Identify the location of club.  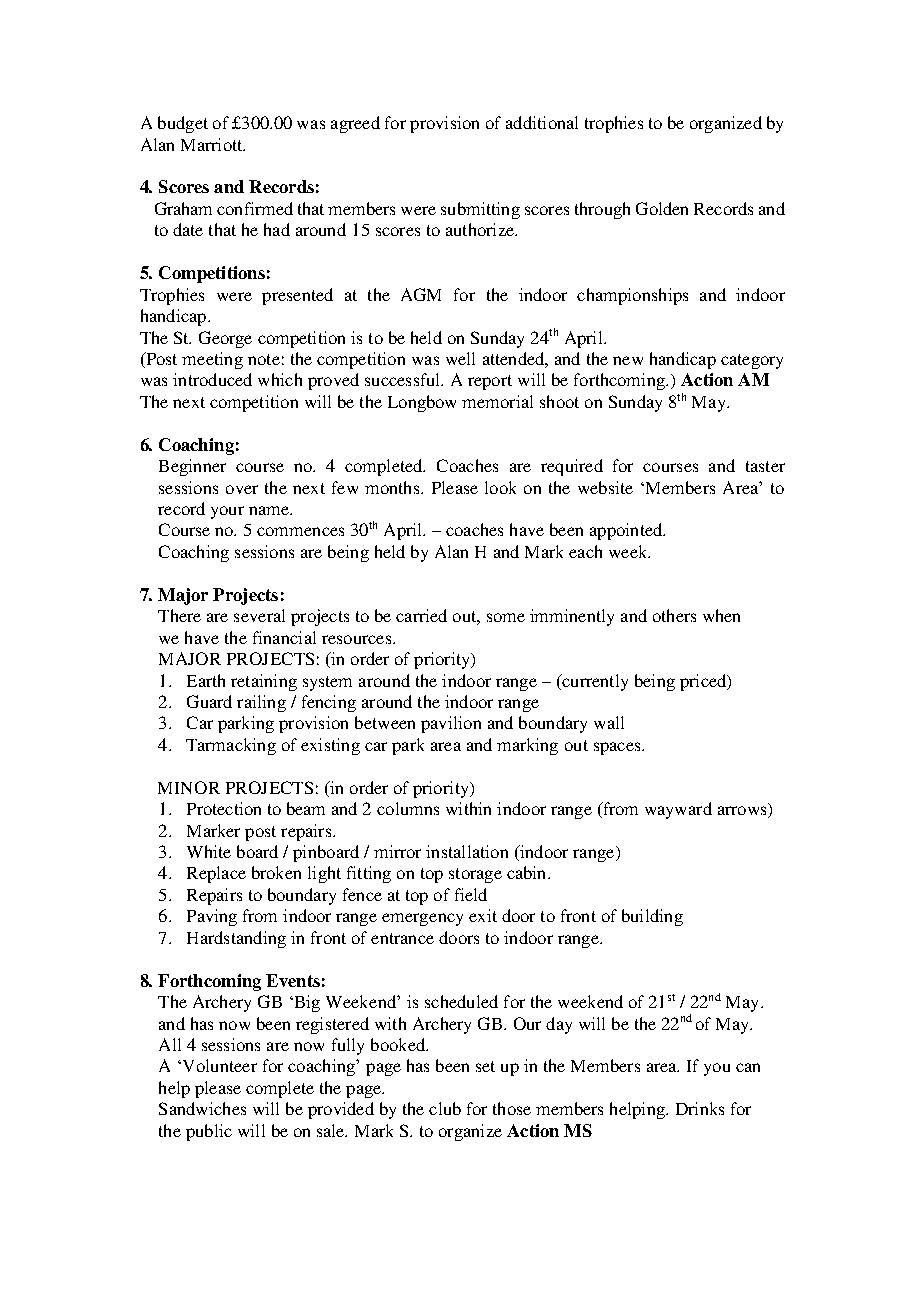
(445, 1108).
